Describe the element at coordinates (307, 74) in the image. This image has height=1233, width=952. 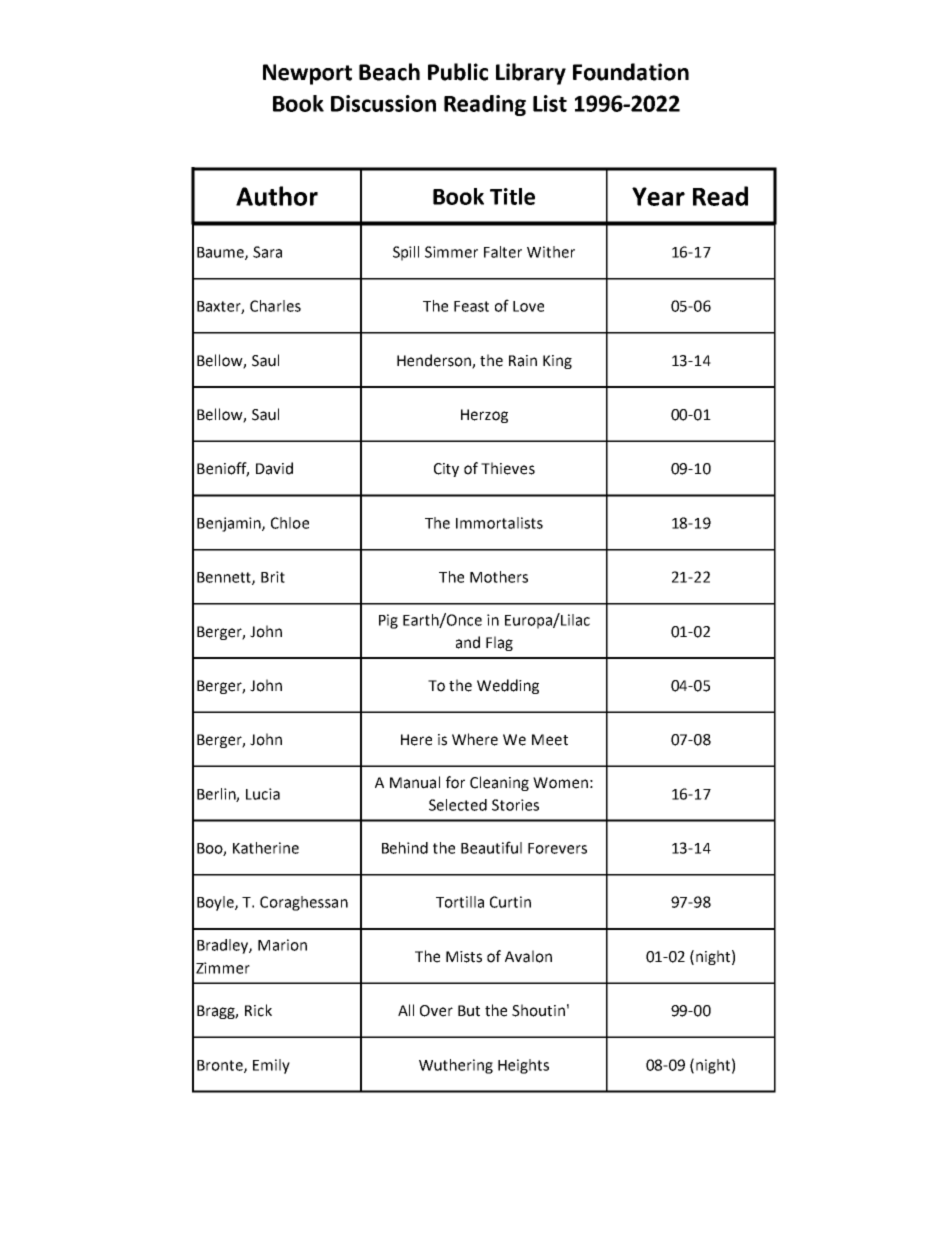
I see `Newport` at that location.
